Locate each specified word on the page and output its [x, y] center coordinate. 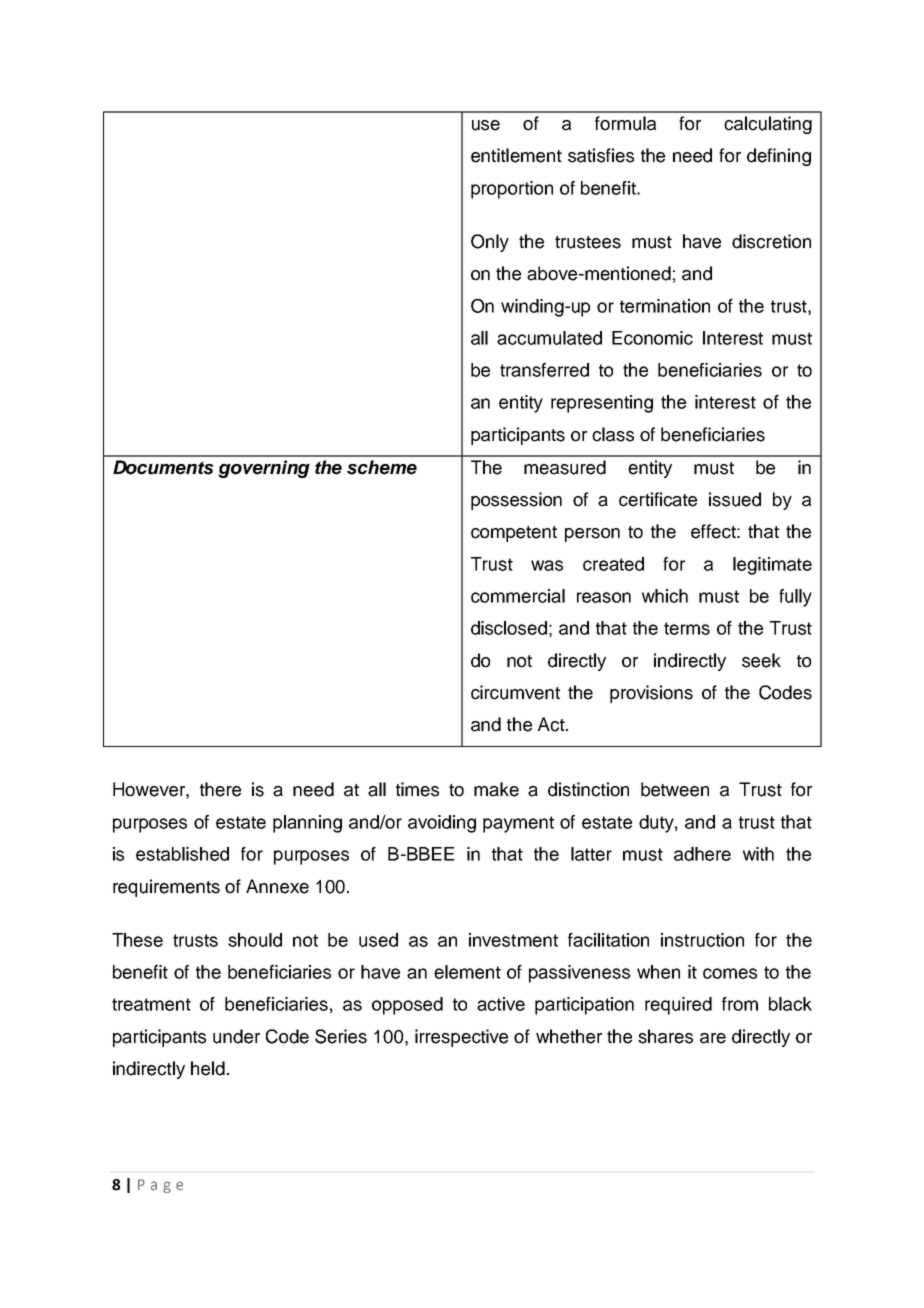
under [236, 1036]
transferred [544, 370]
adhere [702, 854]
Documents [163, 467]
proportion [512, 190]
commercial [518, 596]
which [665, 596]
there [220, 789]
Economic [652, 338]
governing [264, 469]
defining [779, 157]
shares [665, 1036]
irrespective [461, 1038]
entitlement [516, 155]
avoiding [442, 824]
